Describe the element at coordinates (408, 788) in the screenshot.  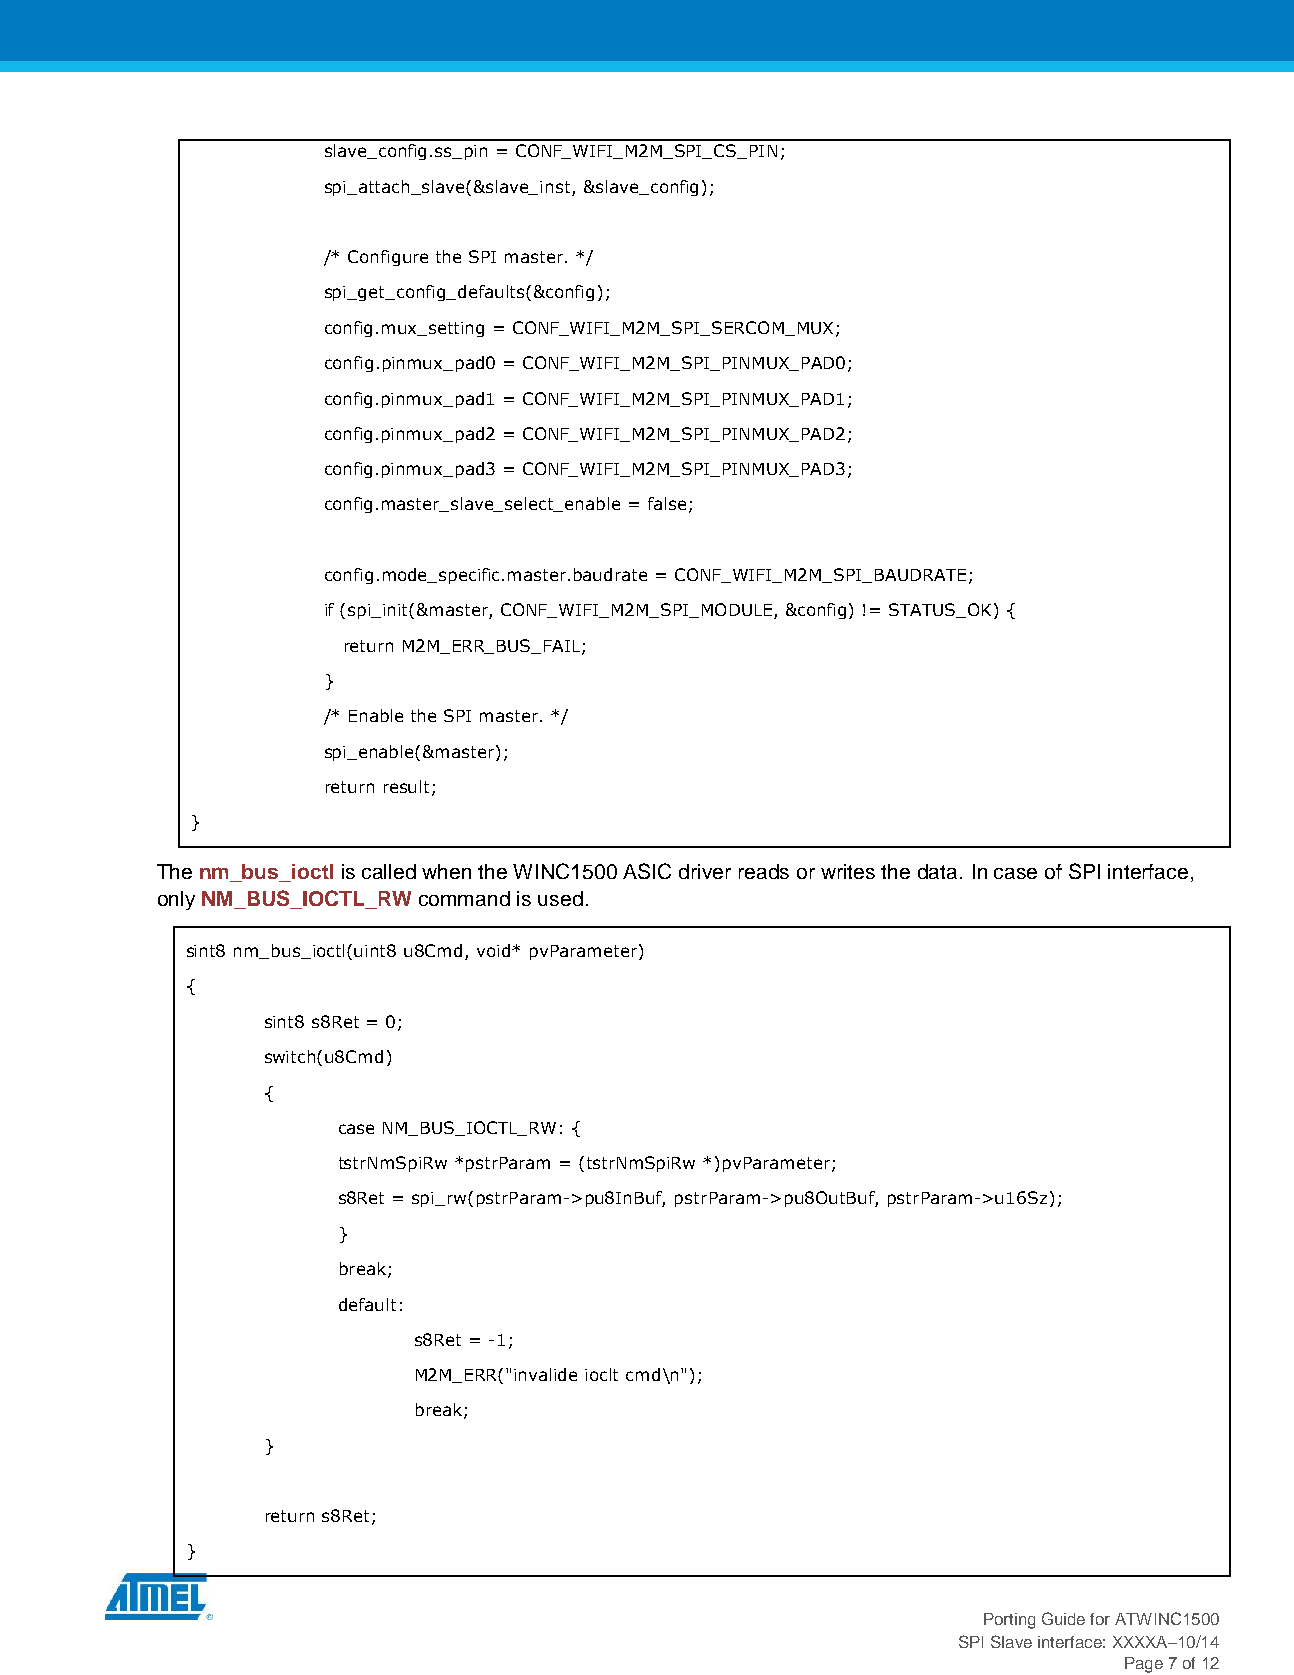
I see `result` at that location.
